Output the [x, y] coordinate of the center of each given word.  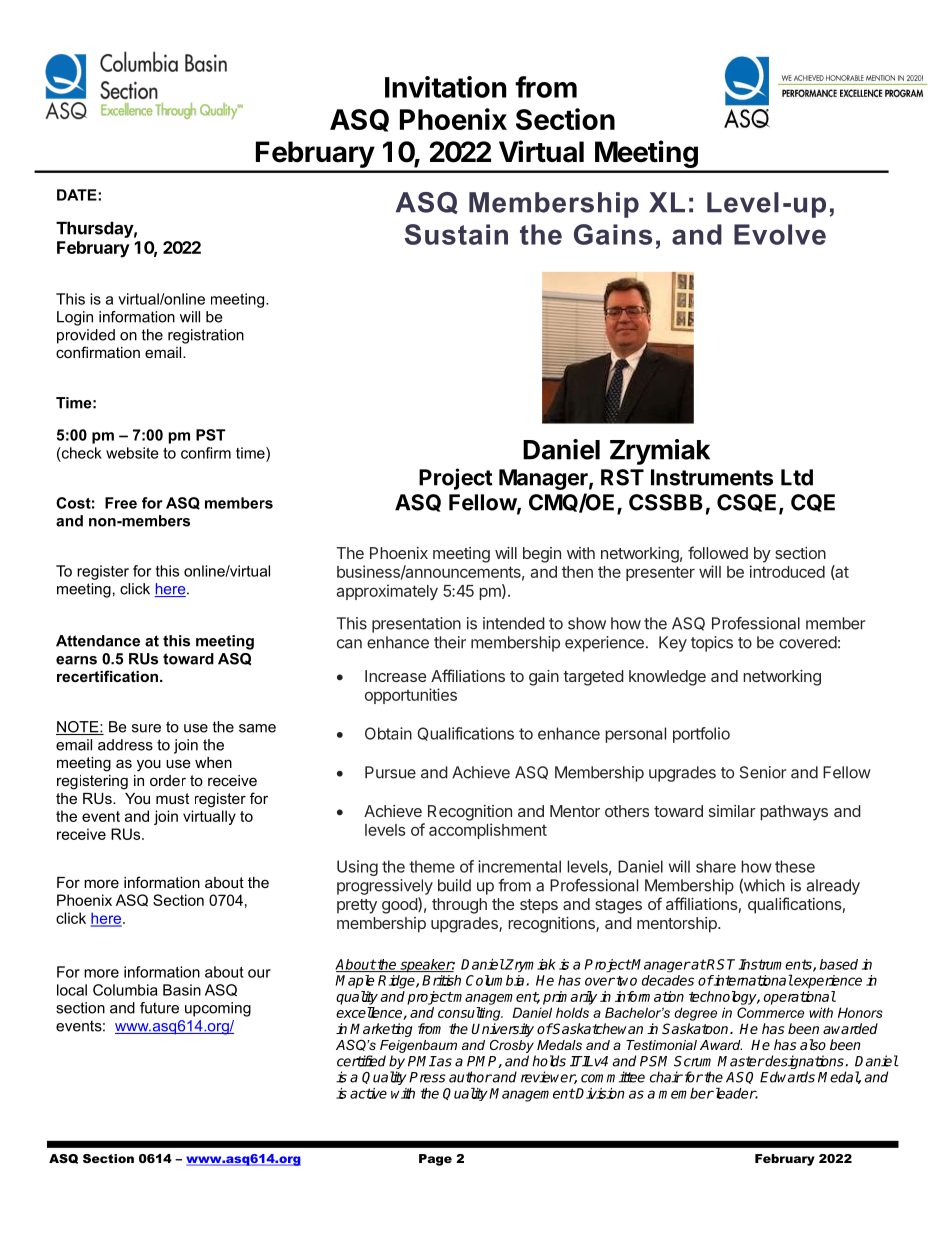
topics [712, 644]
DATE [78, 195]
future [159, 1008]
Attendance [98, 641]
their [450, 642]
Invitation [445, 87]
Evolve [780, 234]
